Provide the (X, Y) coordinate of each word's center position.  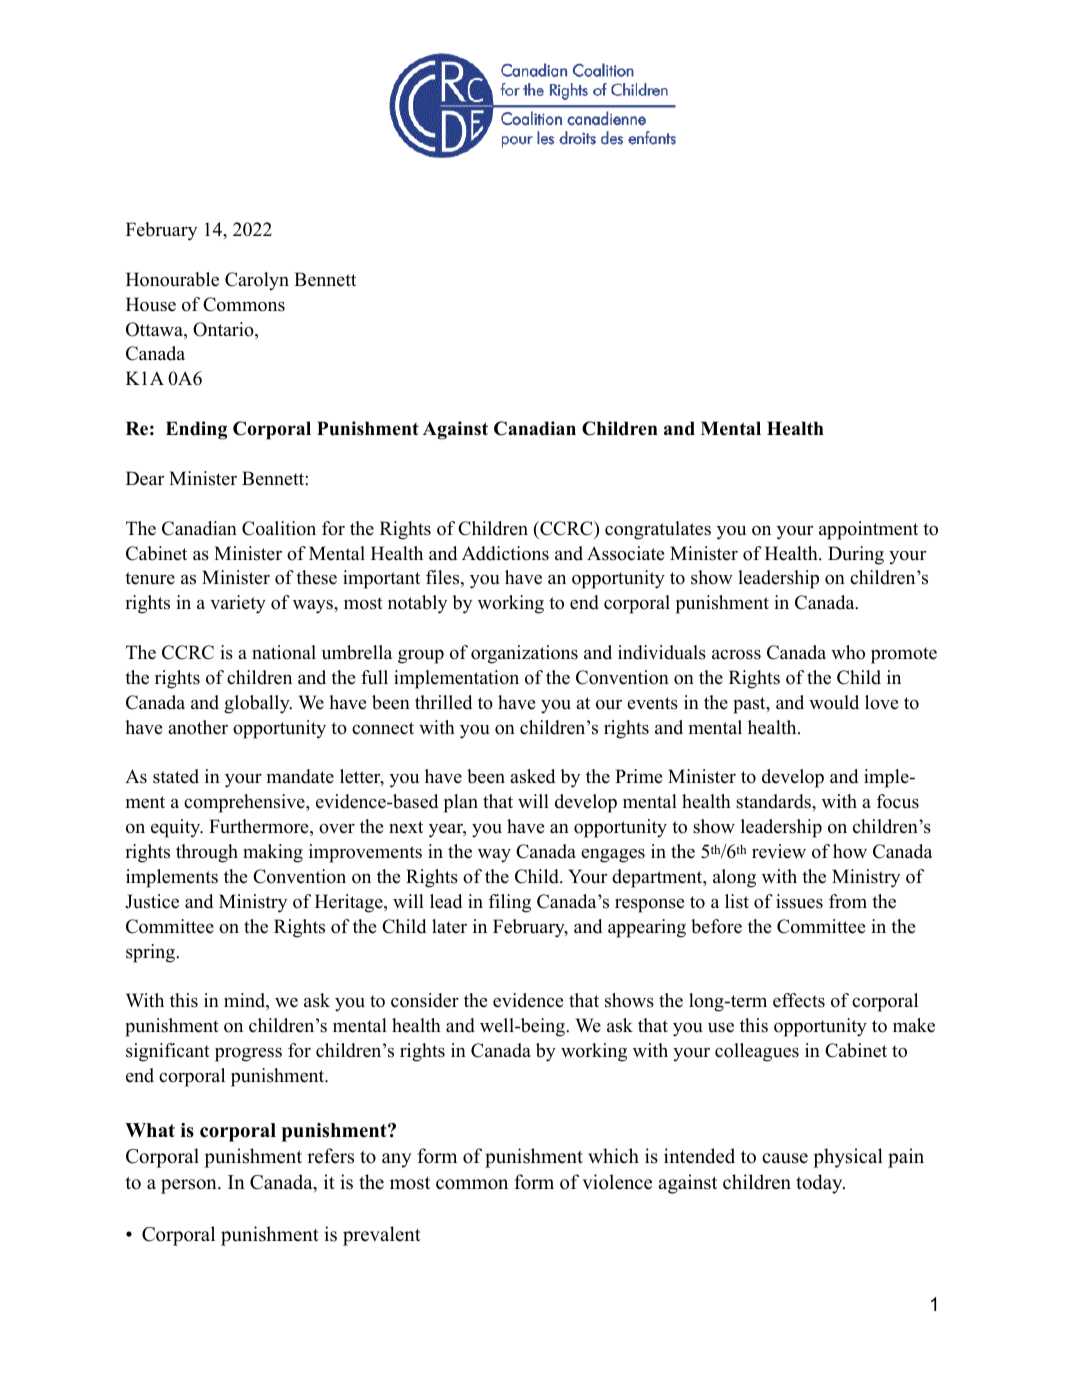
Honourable (172, 279)
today (820, 1184)
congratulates (658, 530)
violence (617, 1182)
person (190, 1186)
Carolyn (257, 281)
